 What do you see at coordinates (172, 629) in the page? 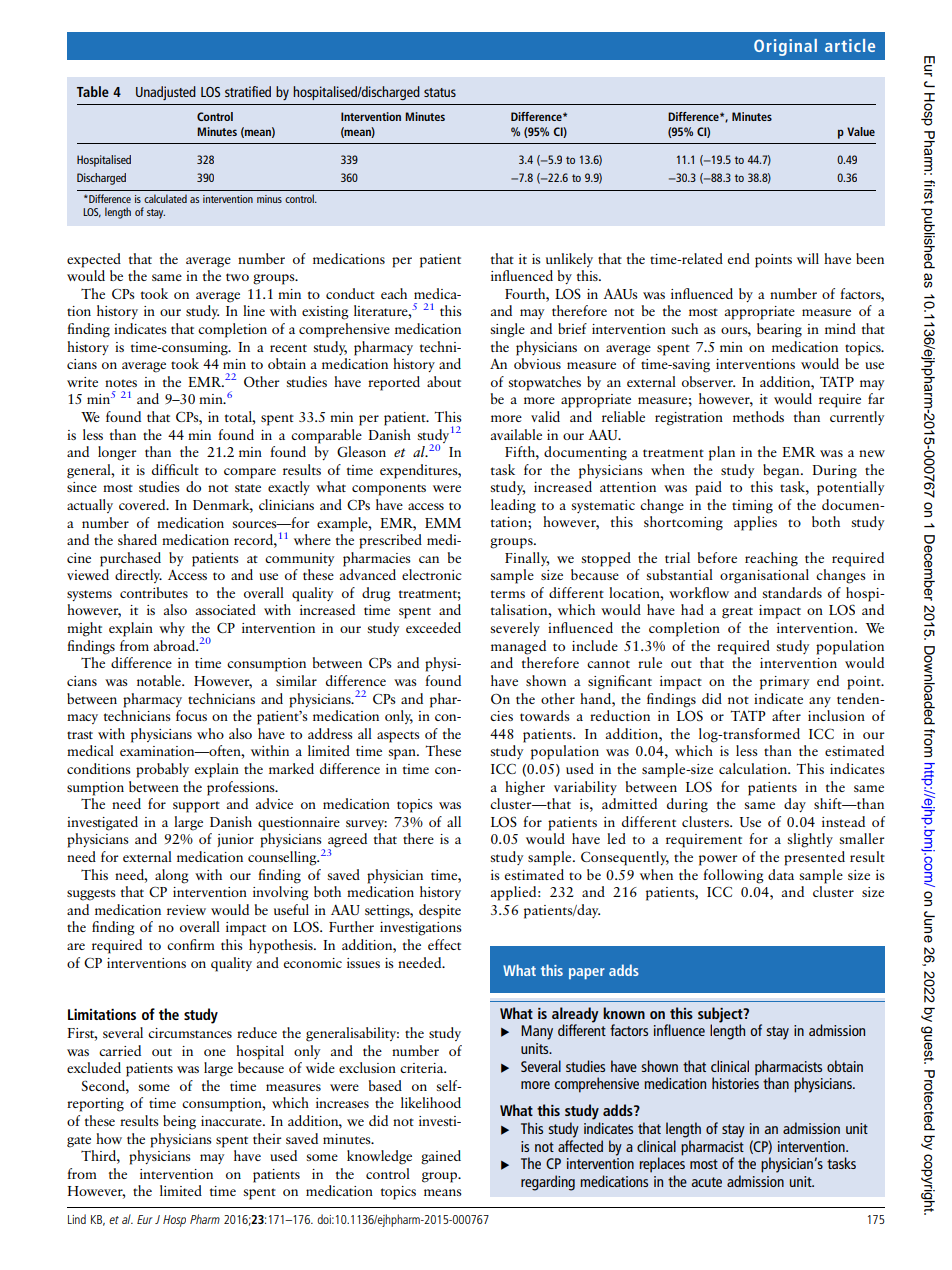
I see `why` at bounding box center [172, 629].
